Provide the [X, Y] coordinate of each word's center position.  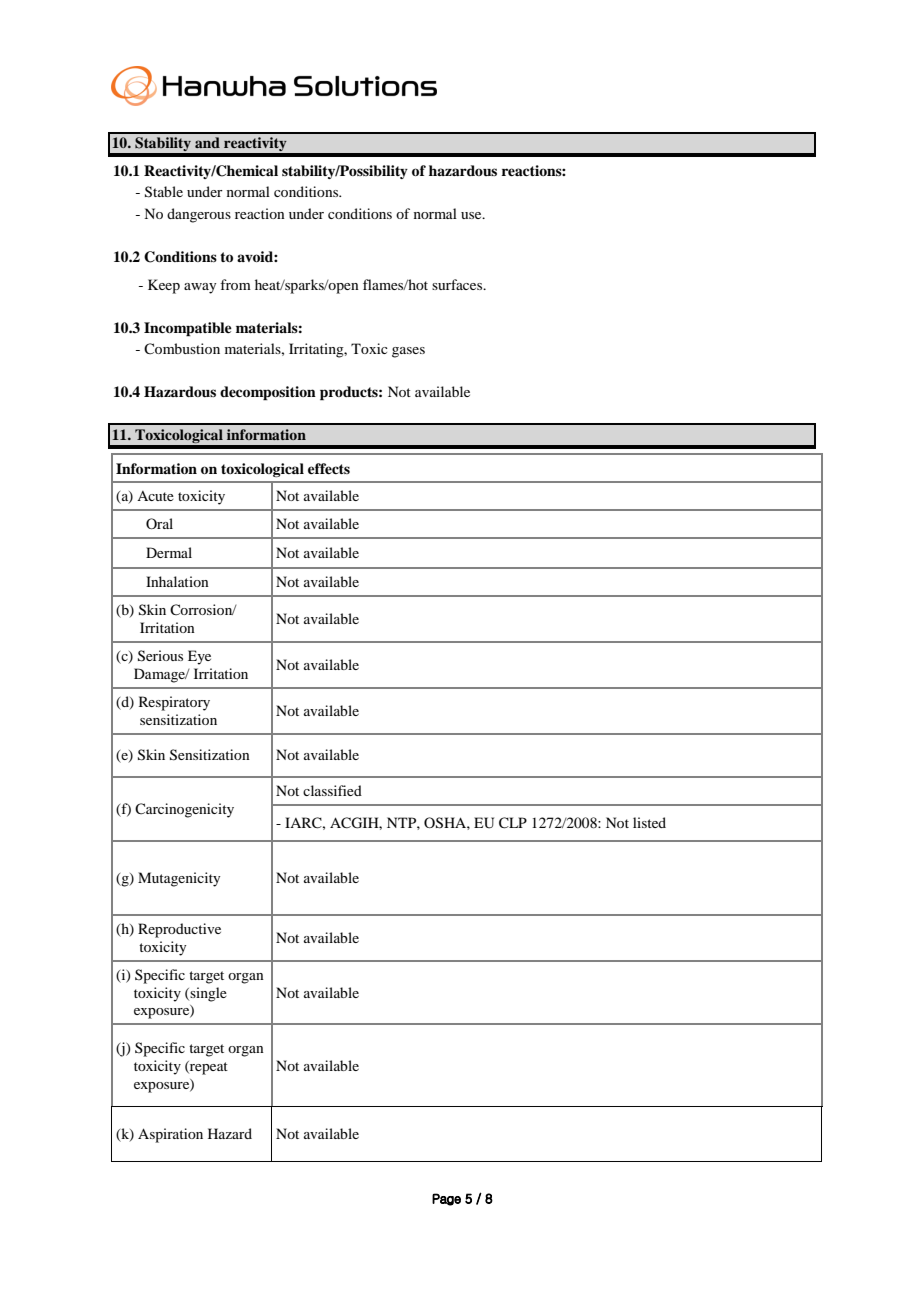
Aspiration [170, 1135]
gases [408, 352]
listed [649, 822]
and [207, 142]
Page [446, 1199]
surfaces [458, 284]
